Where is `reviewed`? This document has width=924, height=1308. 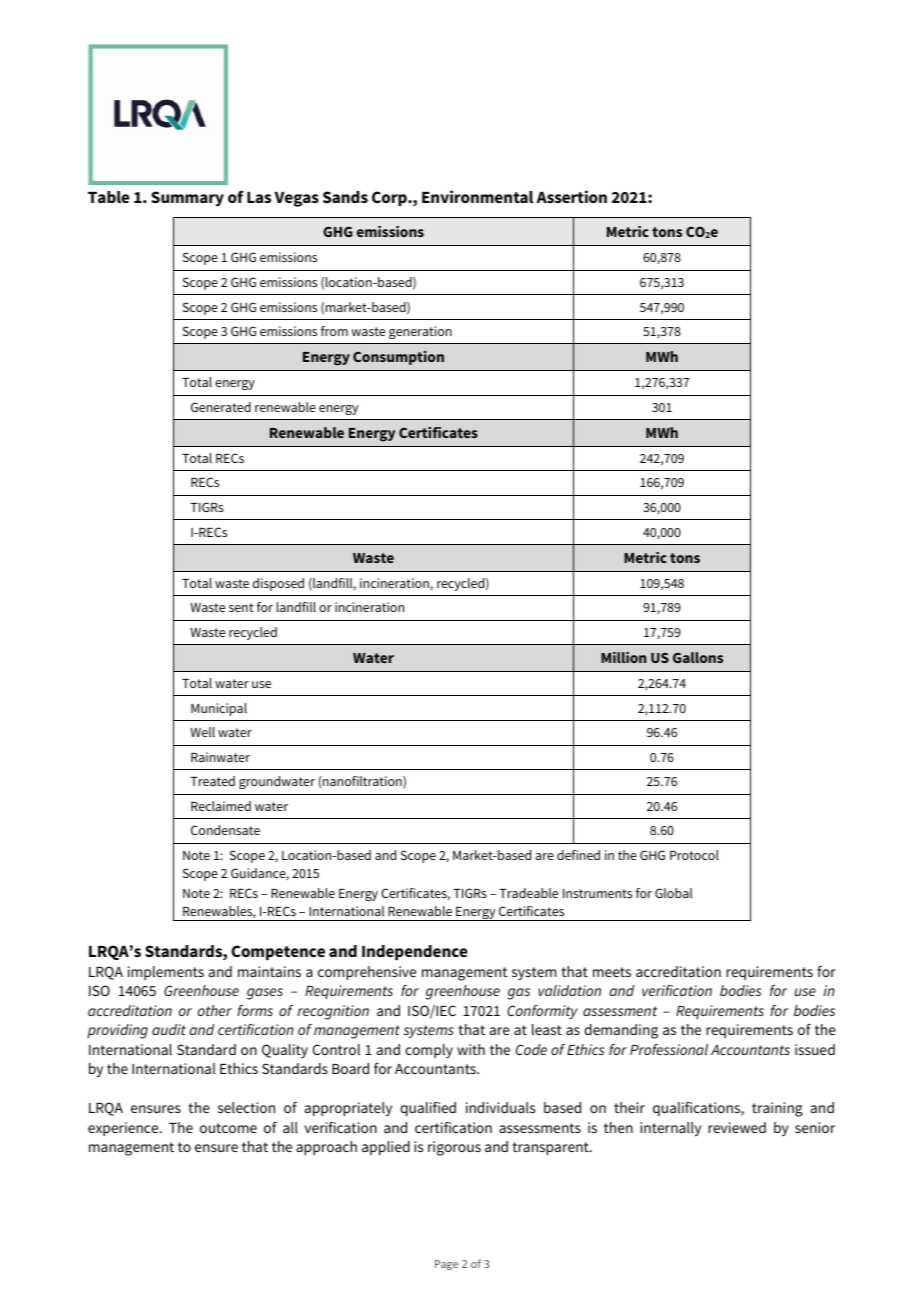
reviewed is located at coordinates (737, 1127).
